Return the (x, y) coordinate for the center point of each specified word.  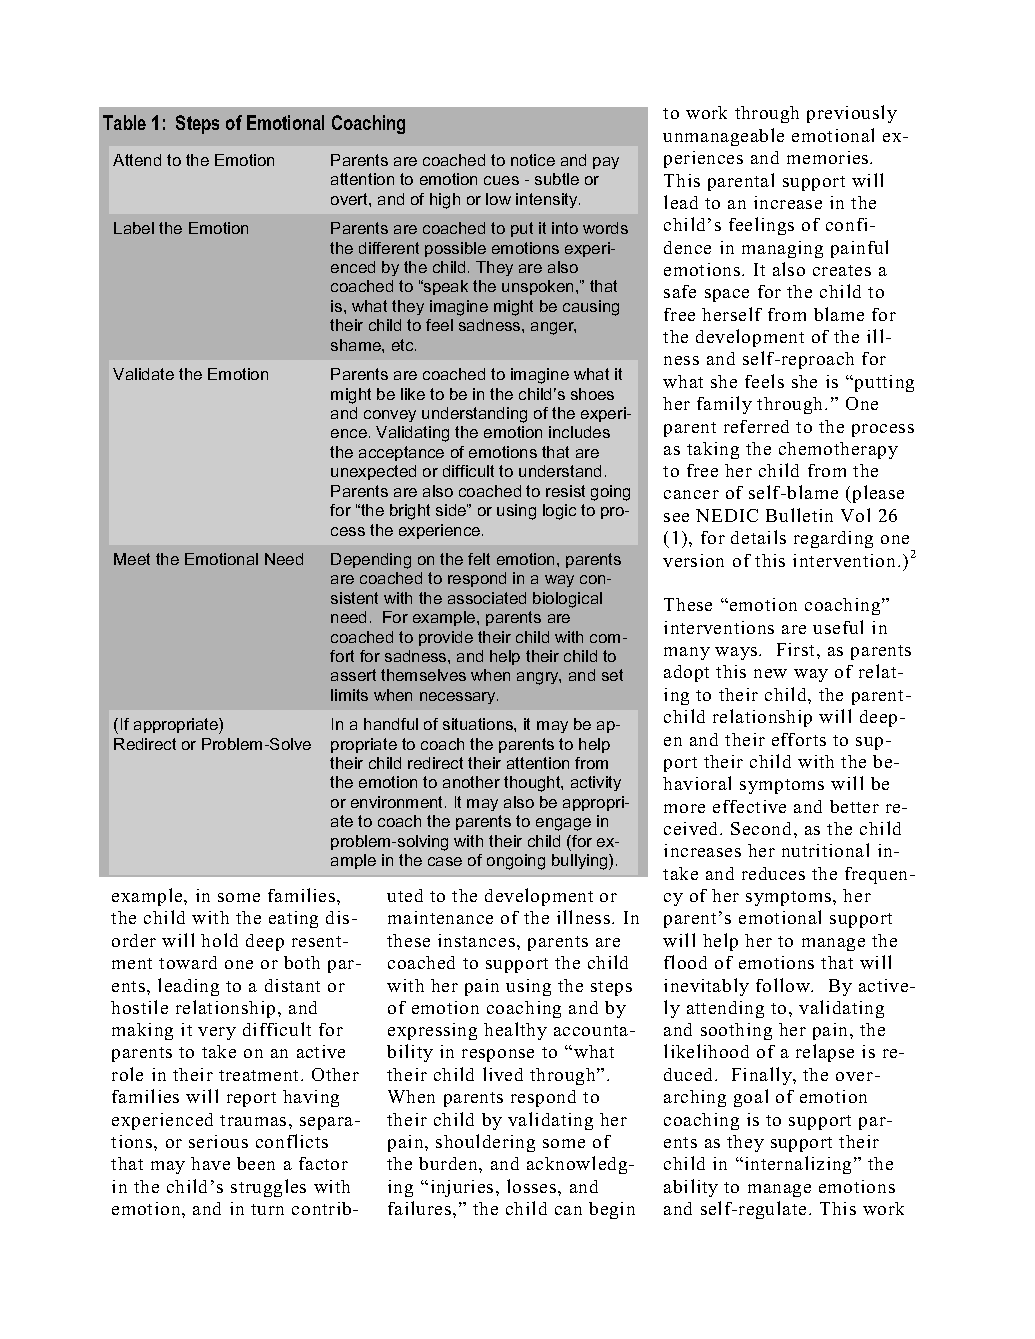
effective (749, 806)
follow (784, 985)
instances (476, 940)
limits (349, 695)
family (724, 405)
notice (533, 160)
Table (124, 122)
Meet (132, 559)
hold (219, 940)
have (210, 1163)
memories (829, 157)
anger (553, 328)
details (758, 537)
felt (479, 559)
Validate (143, 374)
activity (596, 783)
